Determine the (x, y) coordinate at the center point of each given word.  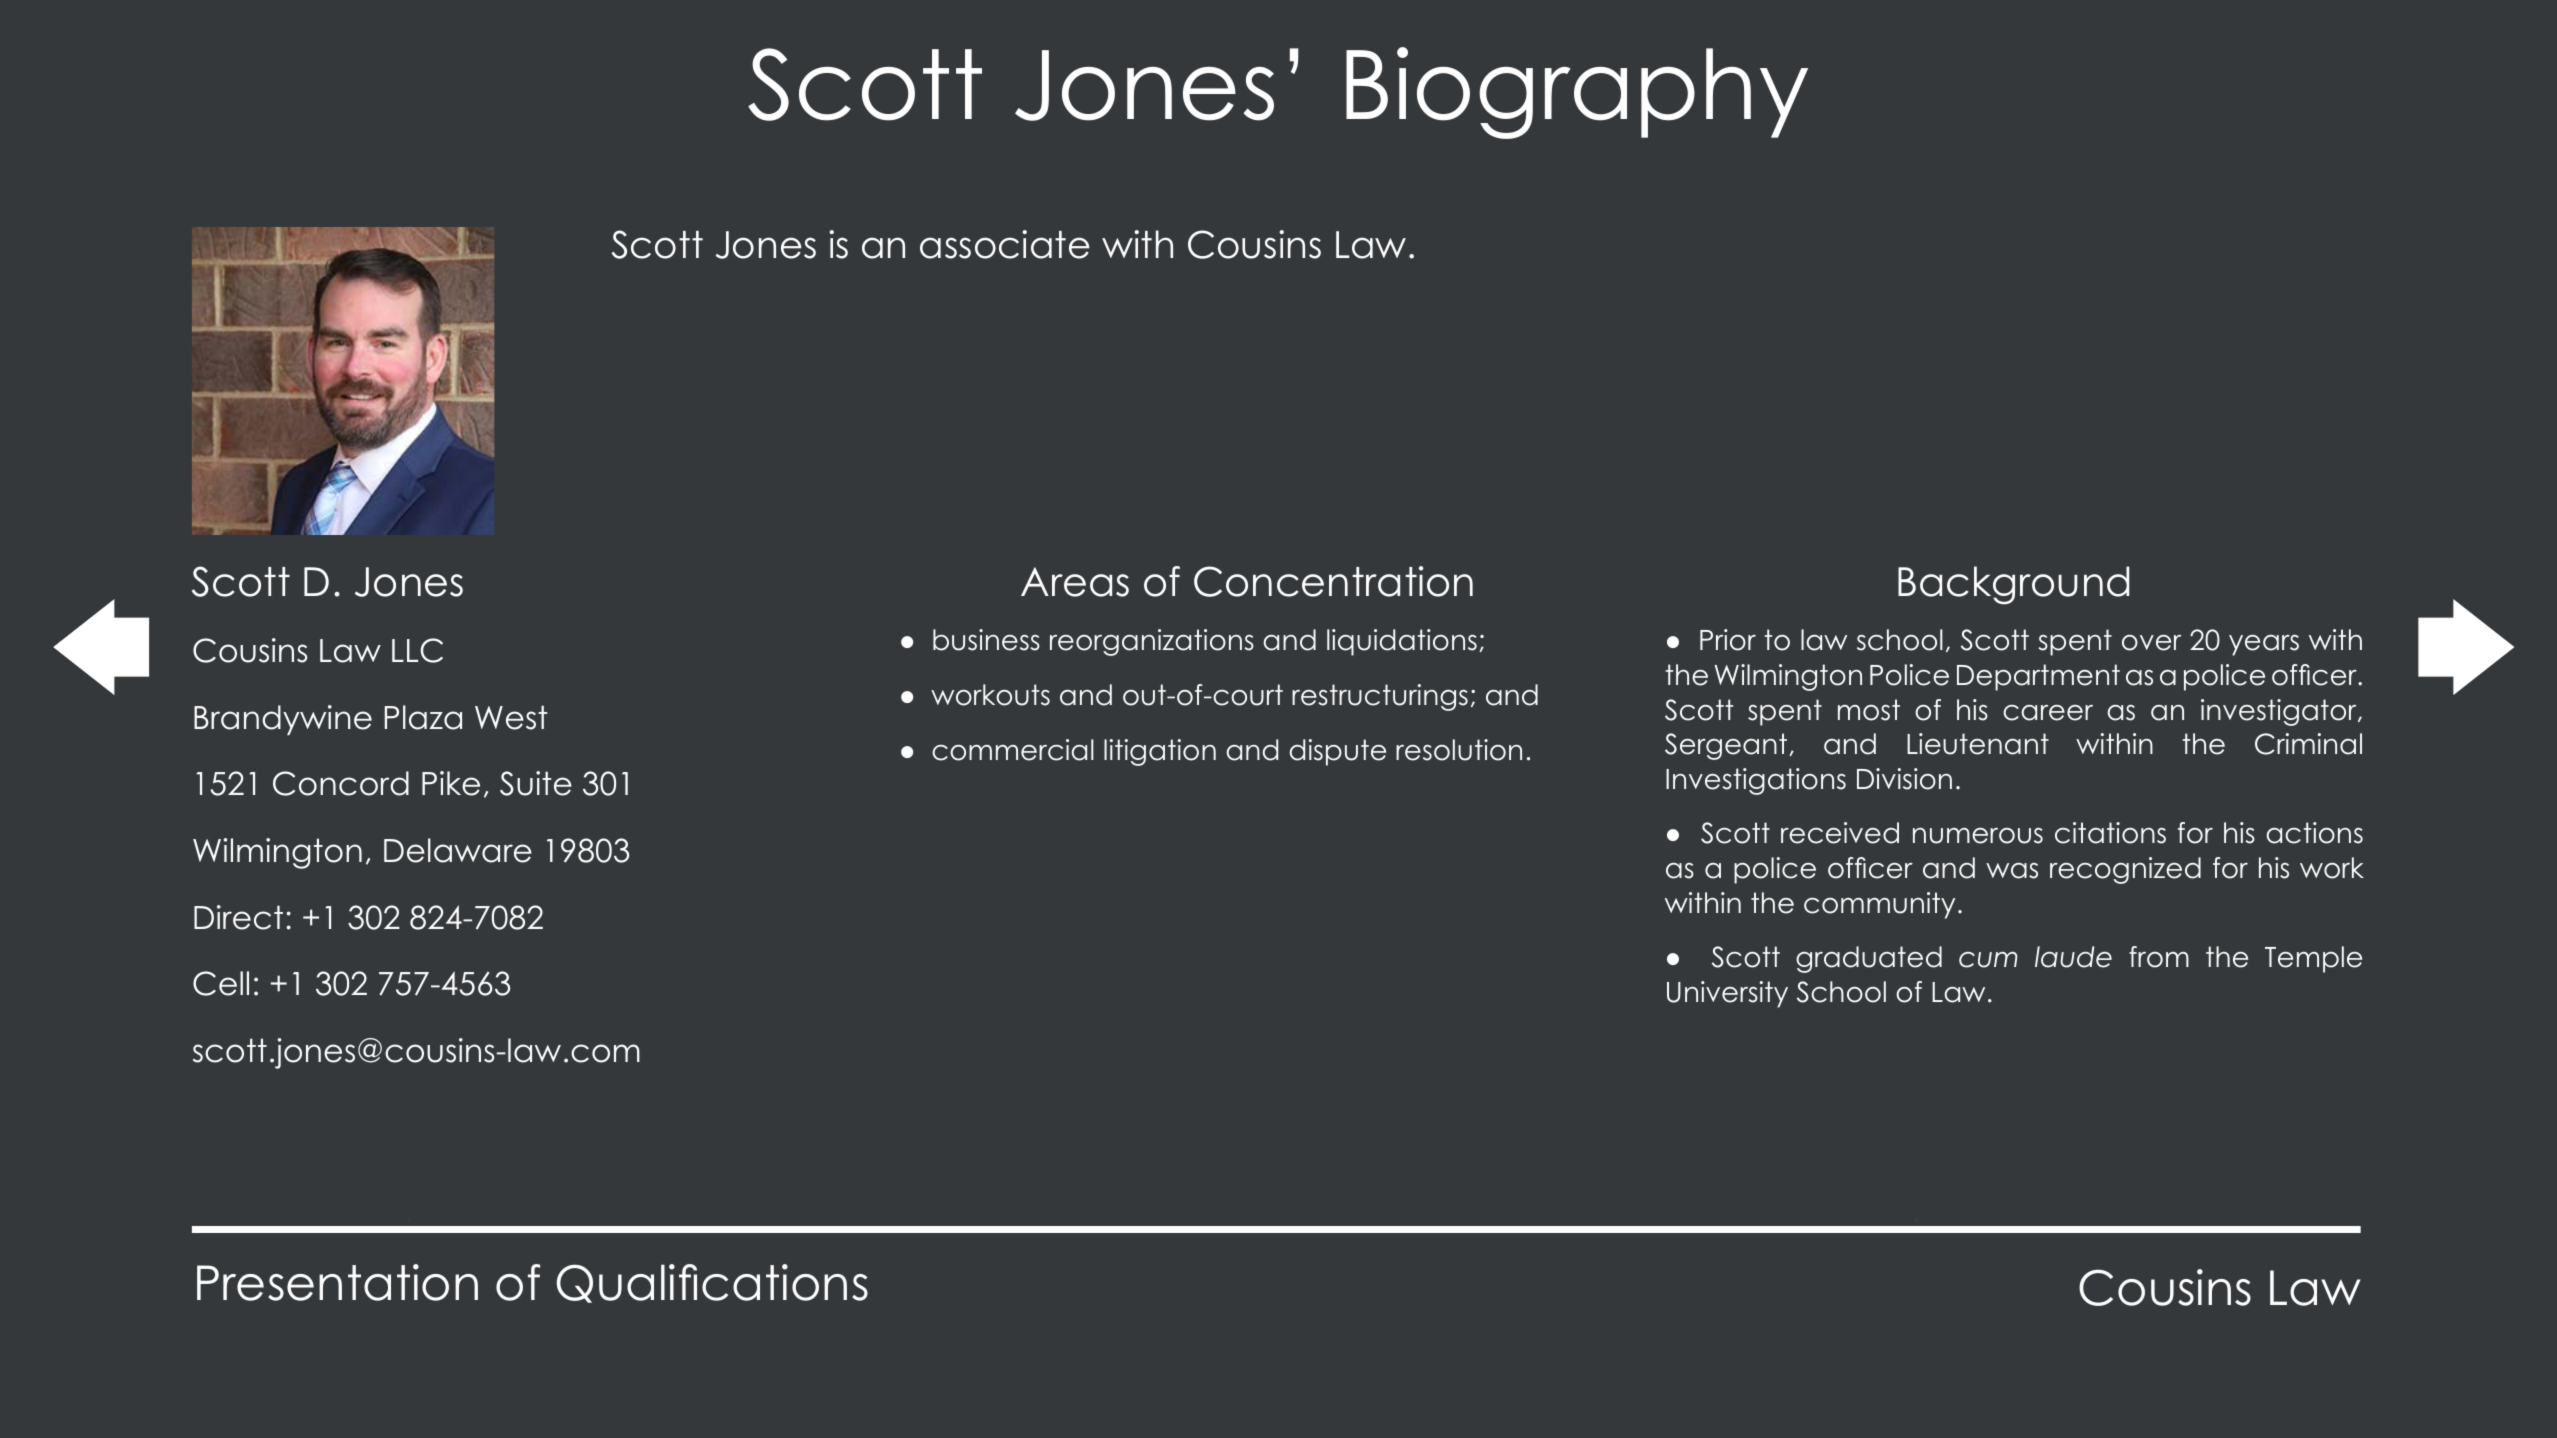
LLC (417, 650)
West (511, 717)
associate (1005, 244)
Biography (1577, 93)
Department (2038, 677)
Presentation (337, 1282)
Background (2013, 585)
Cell (221, 983)
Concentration (1333, 581)
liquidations (1402, 642)
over (2151, 643)
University (1727, 994)
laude (2073, 957)
